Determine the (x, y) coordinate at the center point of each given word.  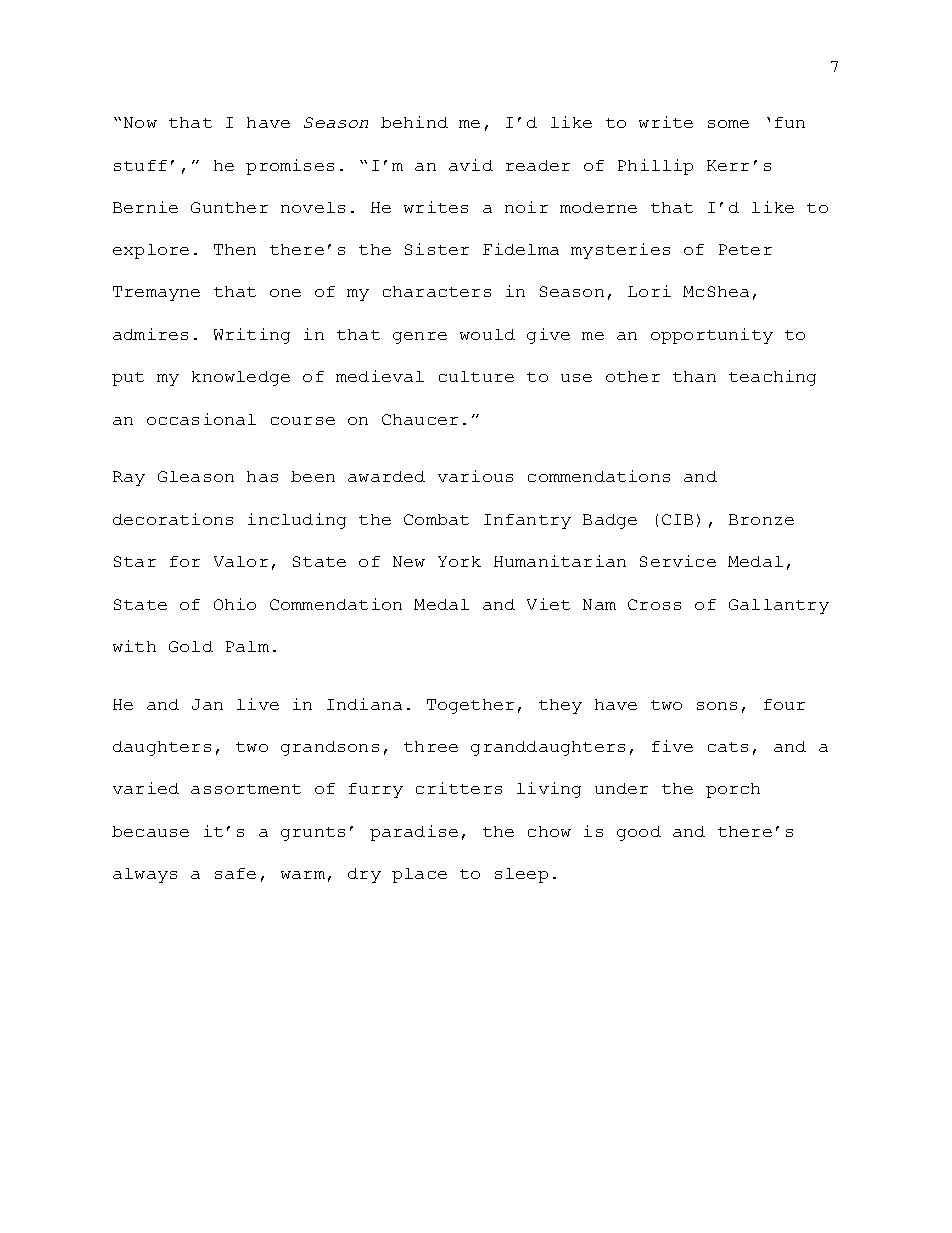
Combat (436, 519)
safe (235, 873)
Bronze (761, 519)
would (487, 334)
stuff (140, 165)
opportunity (712, 336)
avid (471, 165)
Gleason (196, 476)
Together (470, 706)
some (728, 124)
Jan (207, 704)
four (784, 704)
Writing (252, 336)
